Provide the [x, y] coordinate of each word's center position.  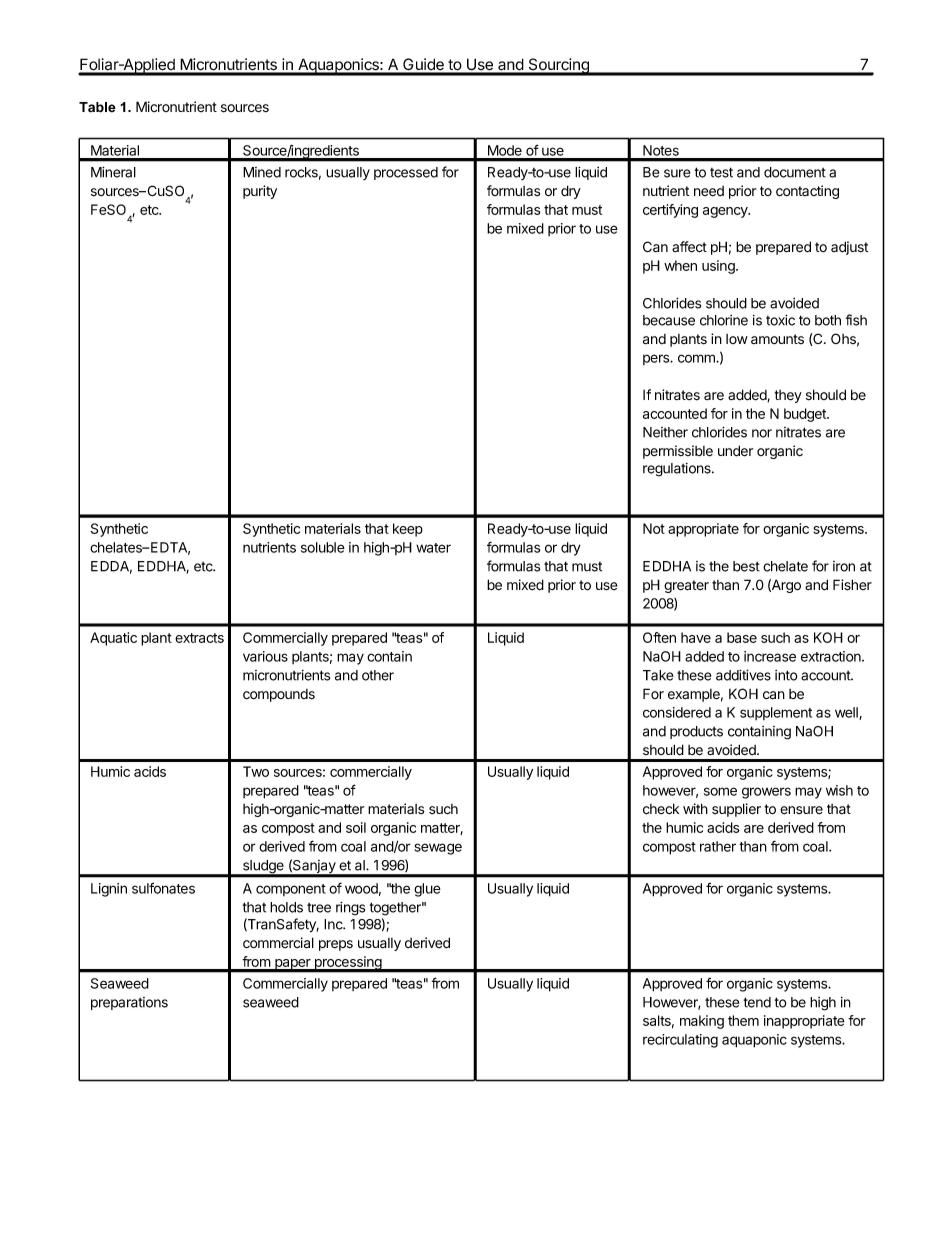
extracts [199, 638]
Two [256, 771]
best [746, 566]
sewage [438, 849]
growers [766, 793]
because [669, 320]
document [795, 172]
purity [260, 192]
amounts [777, 339]
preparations [129, 1003]
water [433, 548]
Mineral [113, 172]
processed [406, 173]
